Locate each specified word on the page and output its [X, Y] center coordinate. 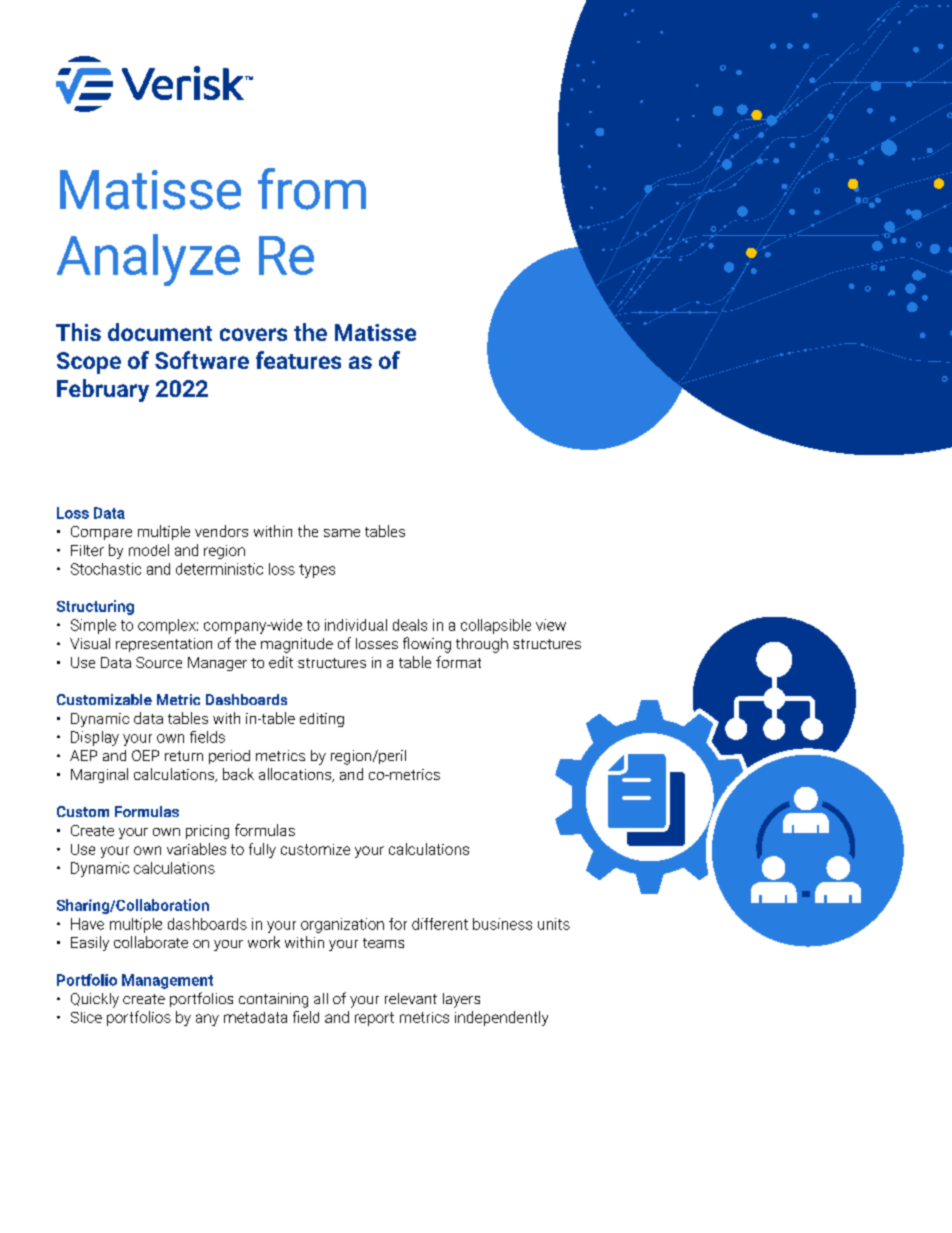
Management [167, 981]
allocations [296, 775]
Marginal [99, 775]
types [317, 571]
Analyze [148, 260]
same [342, 533]
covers [253, 334]
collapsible [496, 626]
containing [273, 1000]
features [298, 360]
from [312, 189]
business [502, 924]
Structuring [95, 607]
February [103, 390]
